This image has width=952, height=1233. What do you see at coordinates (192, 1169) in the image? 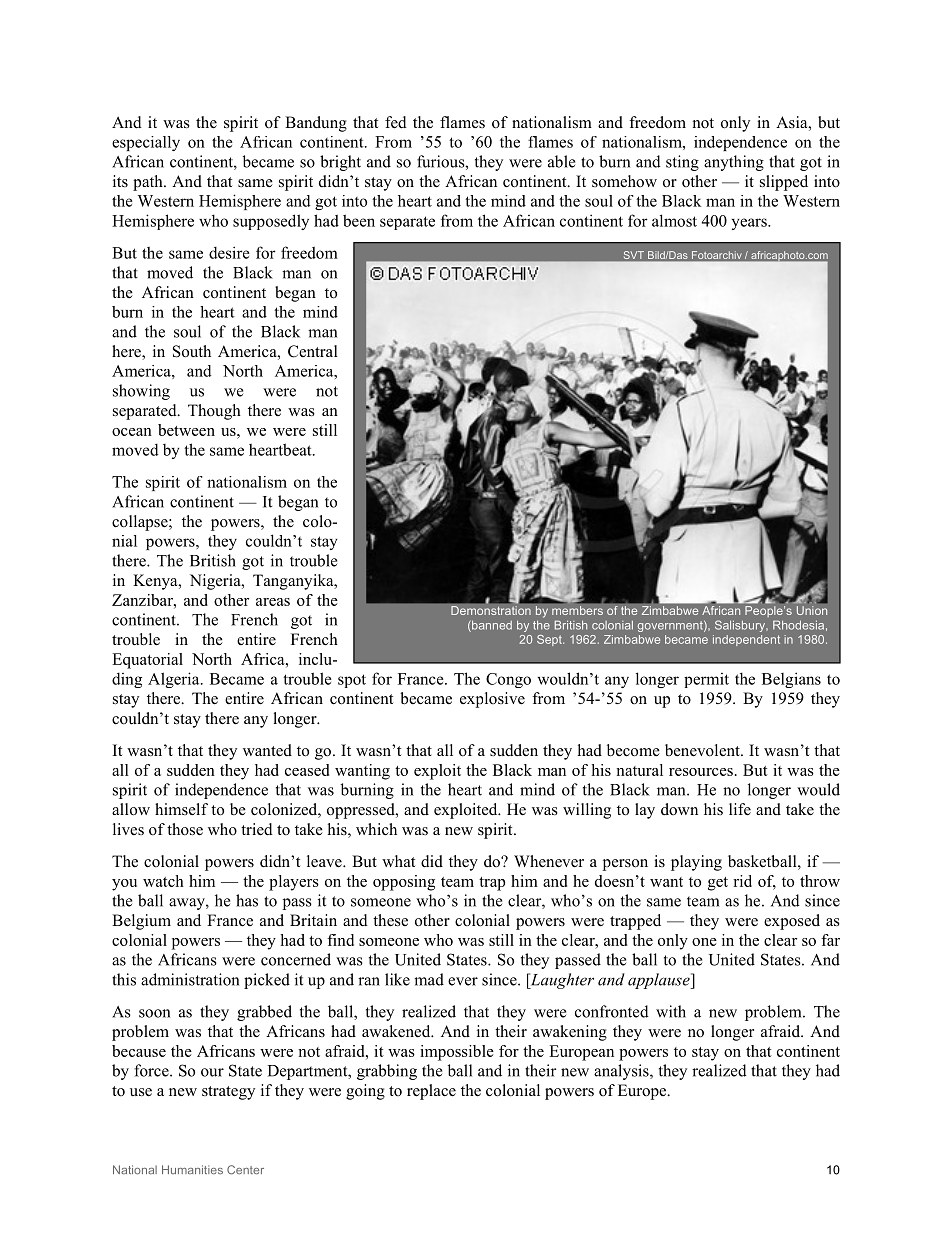
I see `Humanities` at bounding box center [192, 1169].
